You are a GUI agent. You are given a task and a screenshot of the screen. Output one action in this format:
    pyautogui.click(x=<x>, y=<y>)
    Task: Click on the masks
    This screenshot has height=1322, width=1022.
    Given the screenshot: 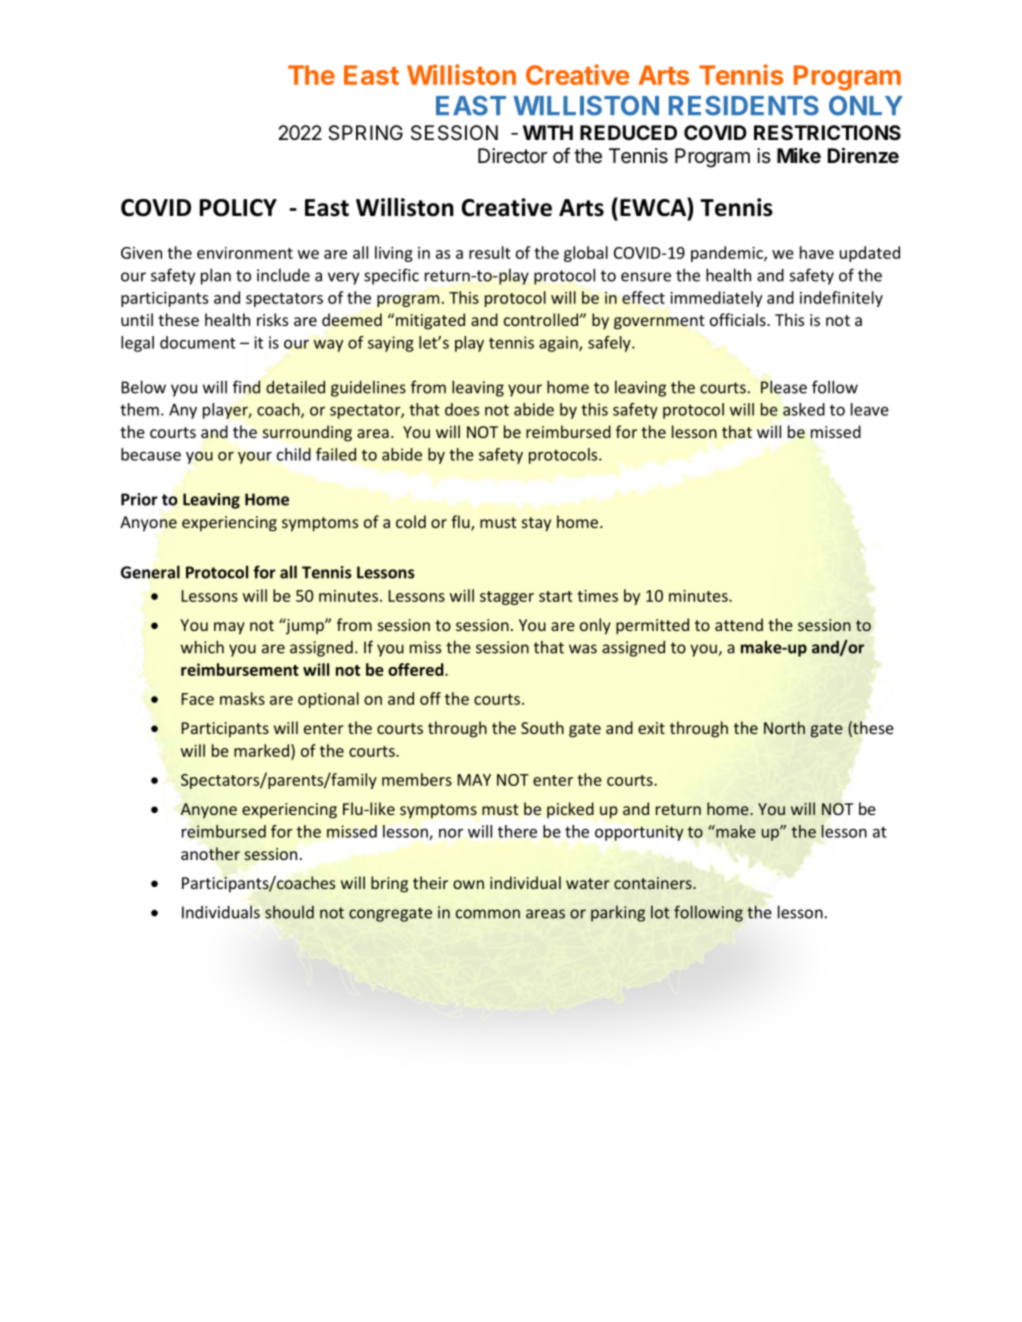 What is the action you would take?
    pyautogui.click(x=242, y=698)
